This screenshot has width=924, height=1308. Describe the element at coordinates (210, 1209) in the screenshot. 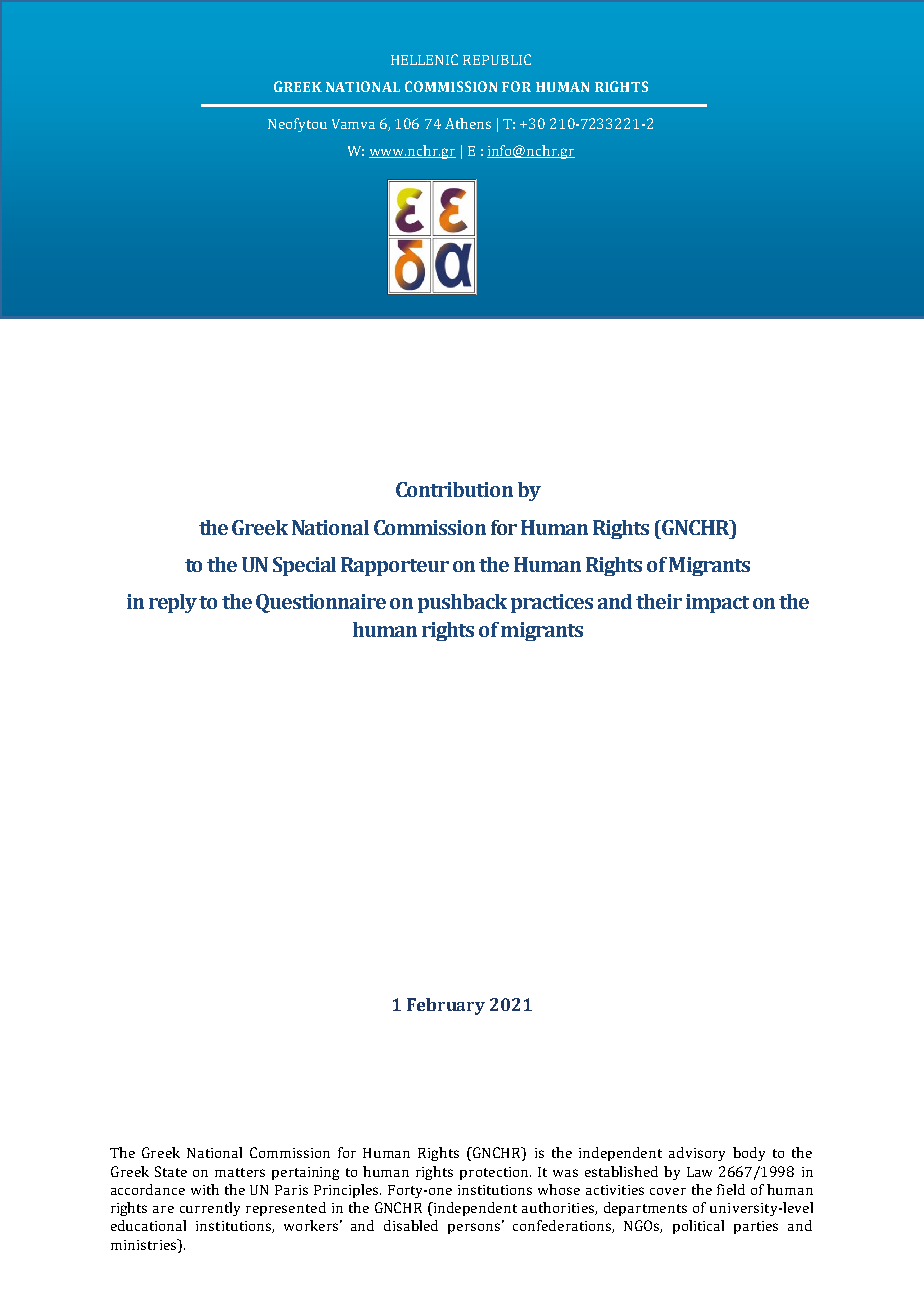

I see `currently` at that location.
